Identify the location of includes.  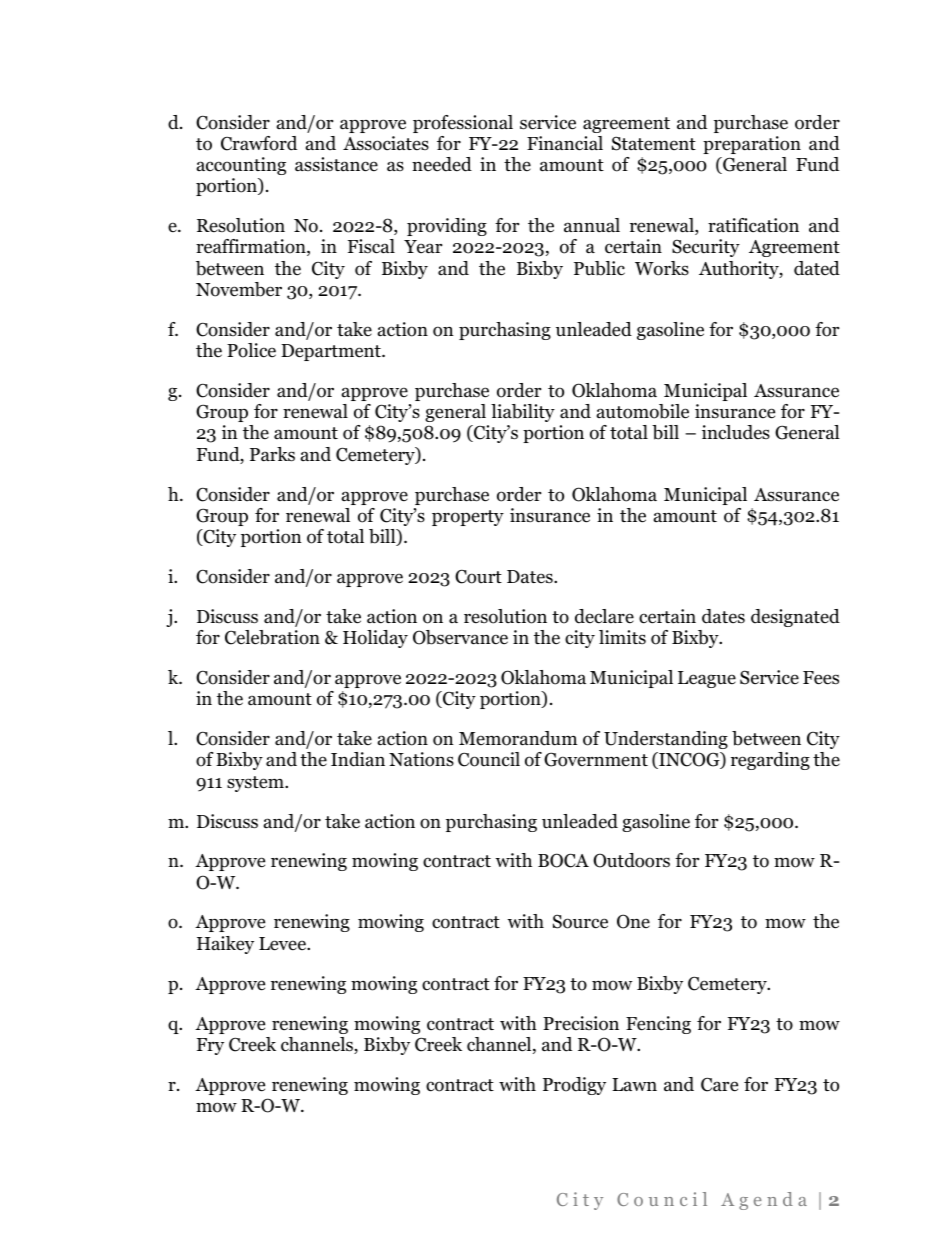
(736, 432).
